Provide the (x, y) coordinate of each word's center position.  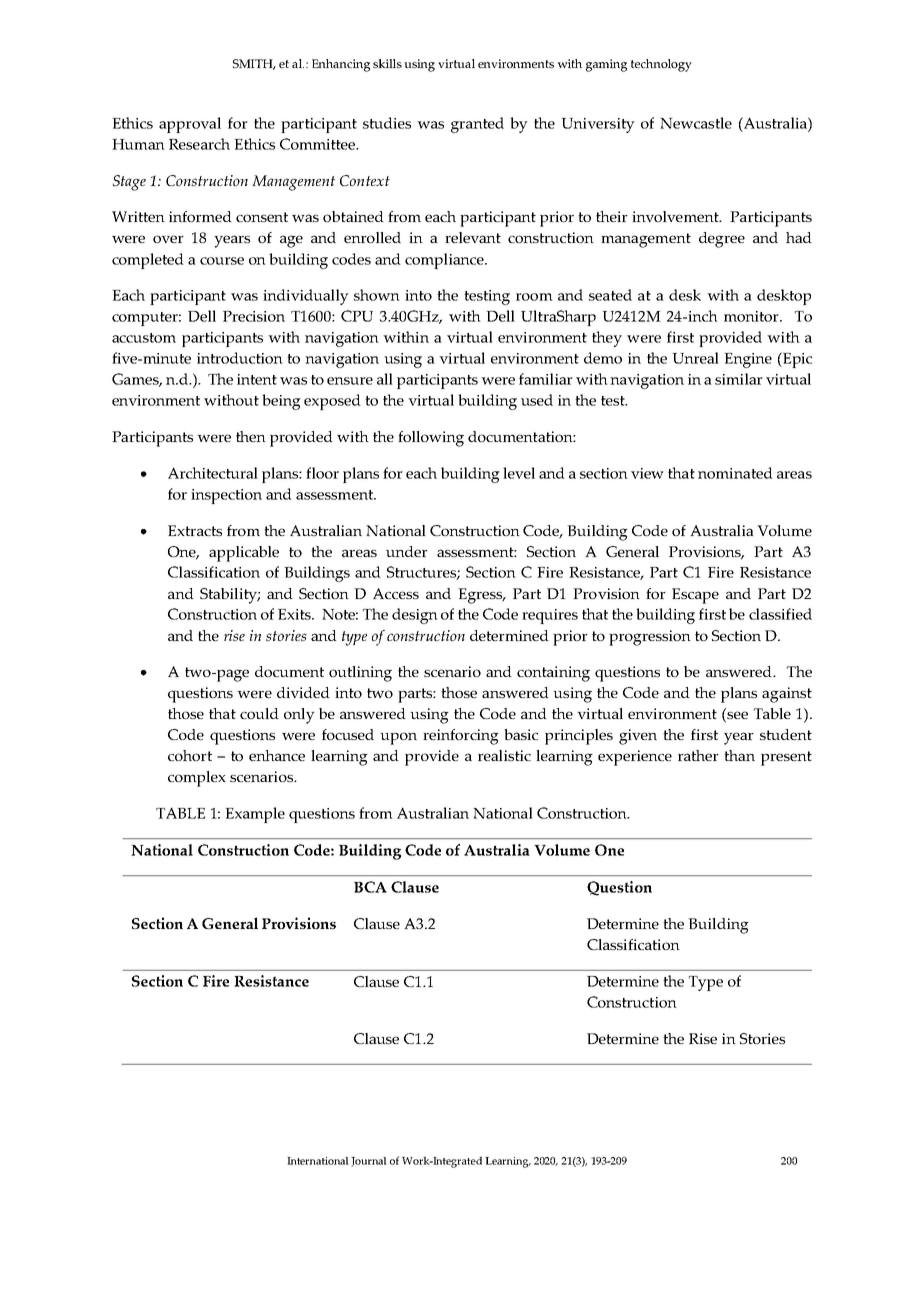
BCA (370, 887)
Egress (481, 596)
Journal (369, 1162)
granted (477, 125)
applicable (244, 554)
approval (190, 125)
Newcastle (696, 123)
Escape (695, 596)
